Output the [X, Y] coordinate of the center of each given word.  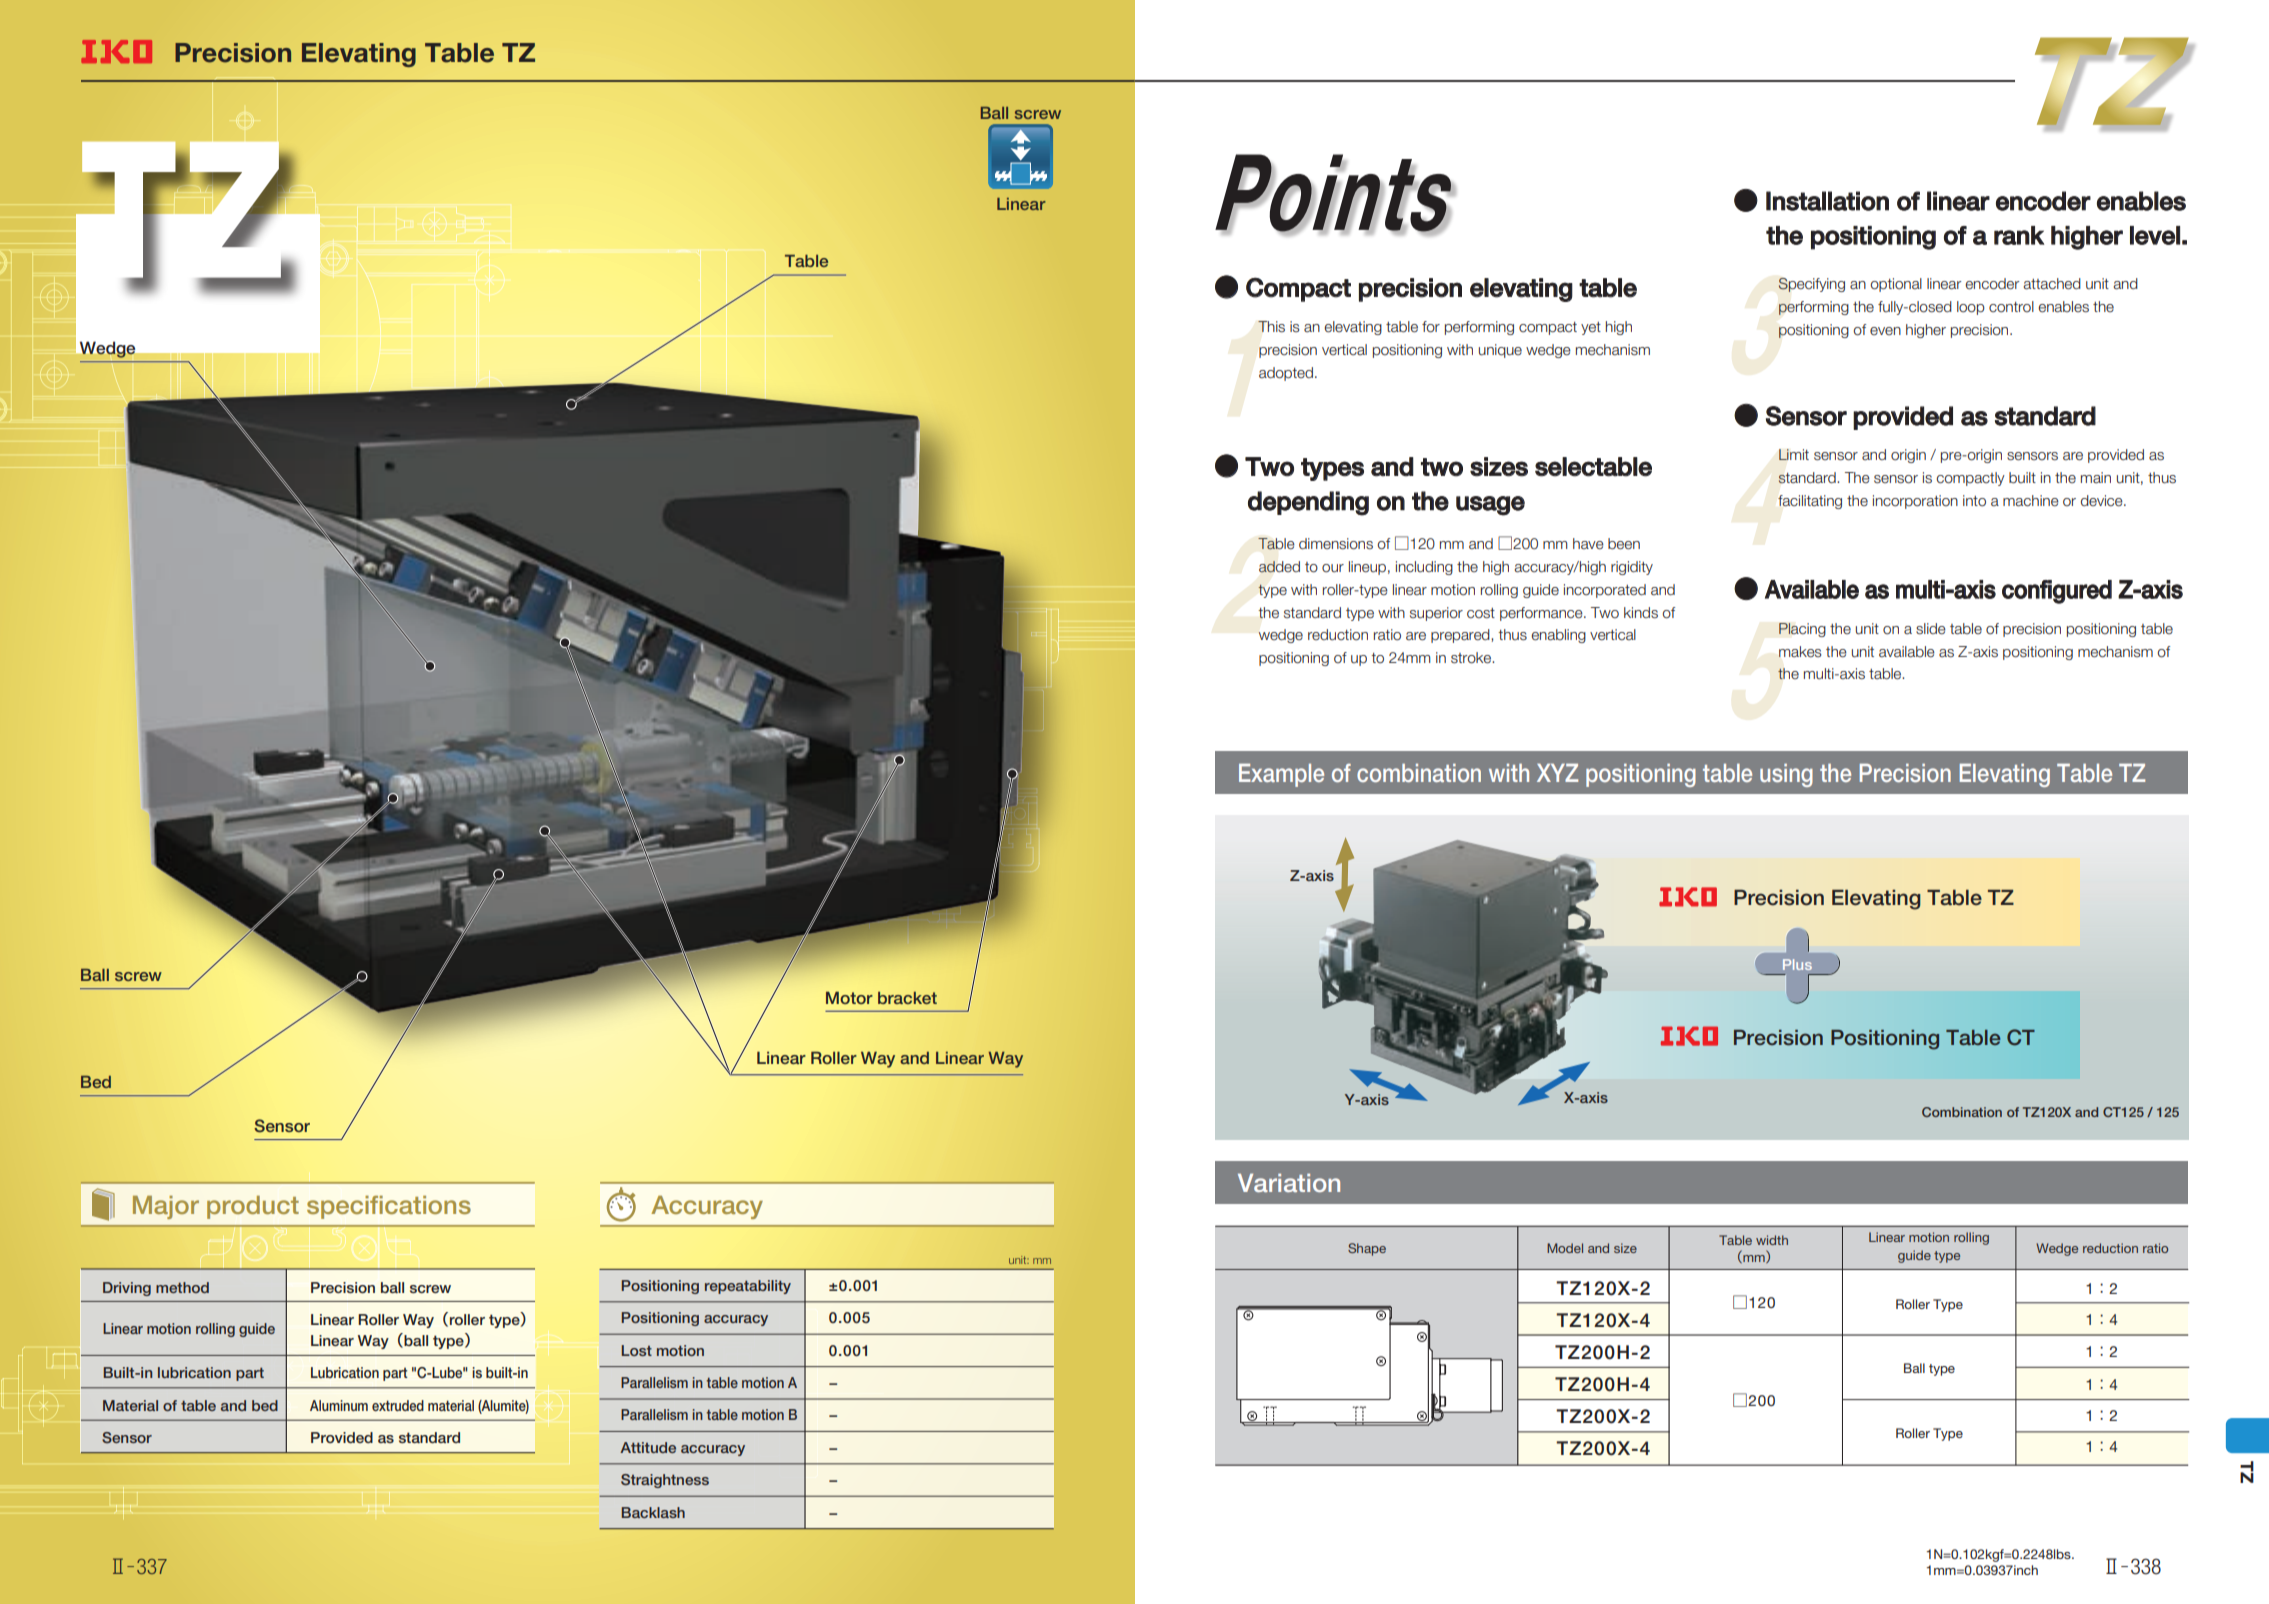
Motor [849, 997]
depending [1308, 503]
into [1974, 501]
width [1772, 1240]
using [1786, 775]
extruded [398, 1405]
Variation [1289, 1183]
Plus [1797, 964]
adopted [1286, 374]
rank [2019, 235]
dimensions [1336, 544]
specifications [389, 1207]
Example [1281, 775]
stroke [1472, 658]
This [1271, 327]
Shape [1367, 1249]
